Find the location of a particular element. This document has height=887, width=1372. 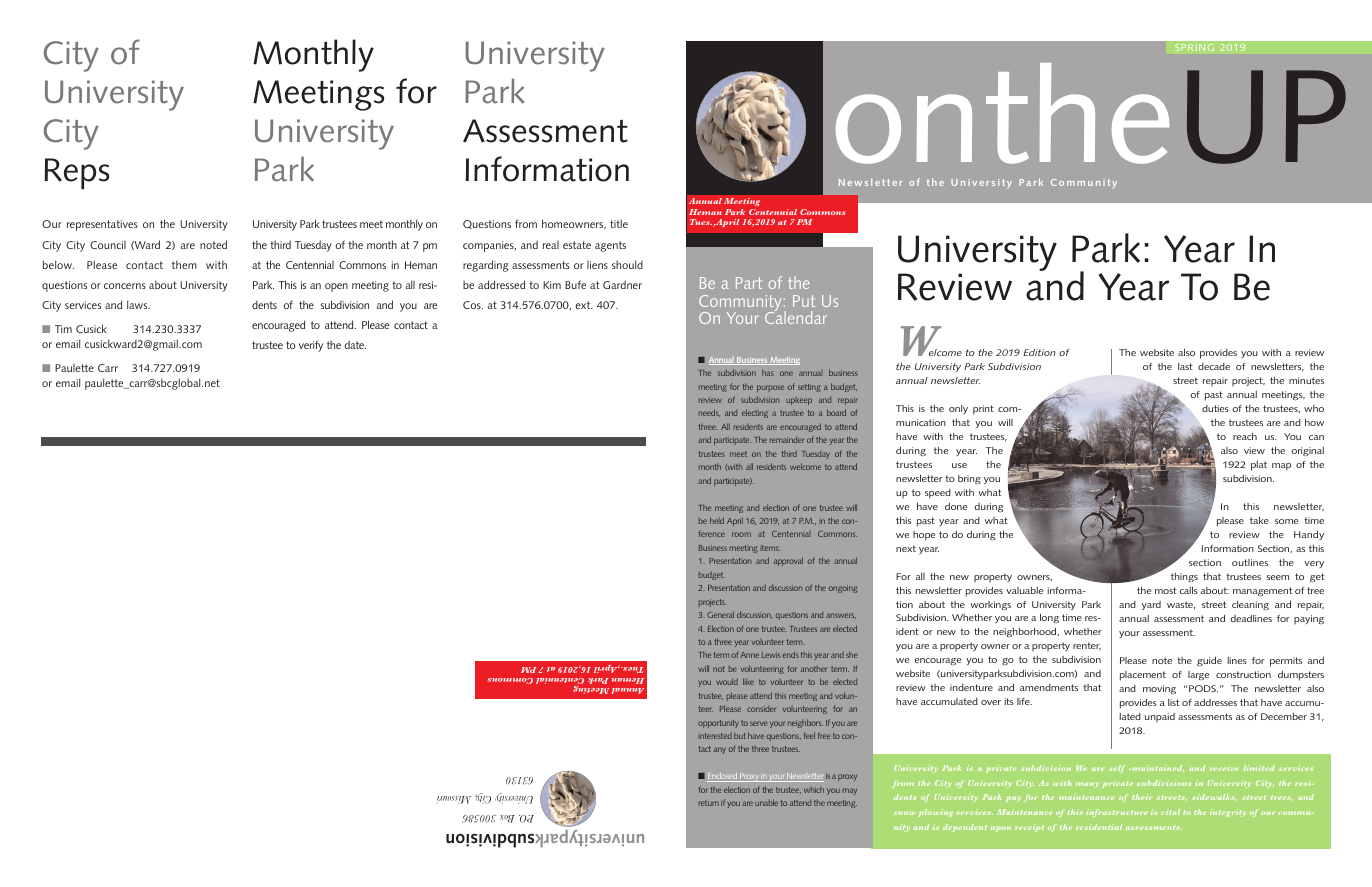

Gardner is located at coordinates (622, 284).
